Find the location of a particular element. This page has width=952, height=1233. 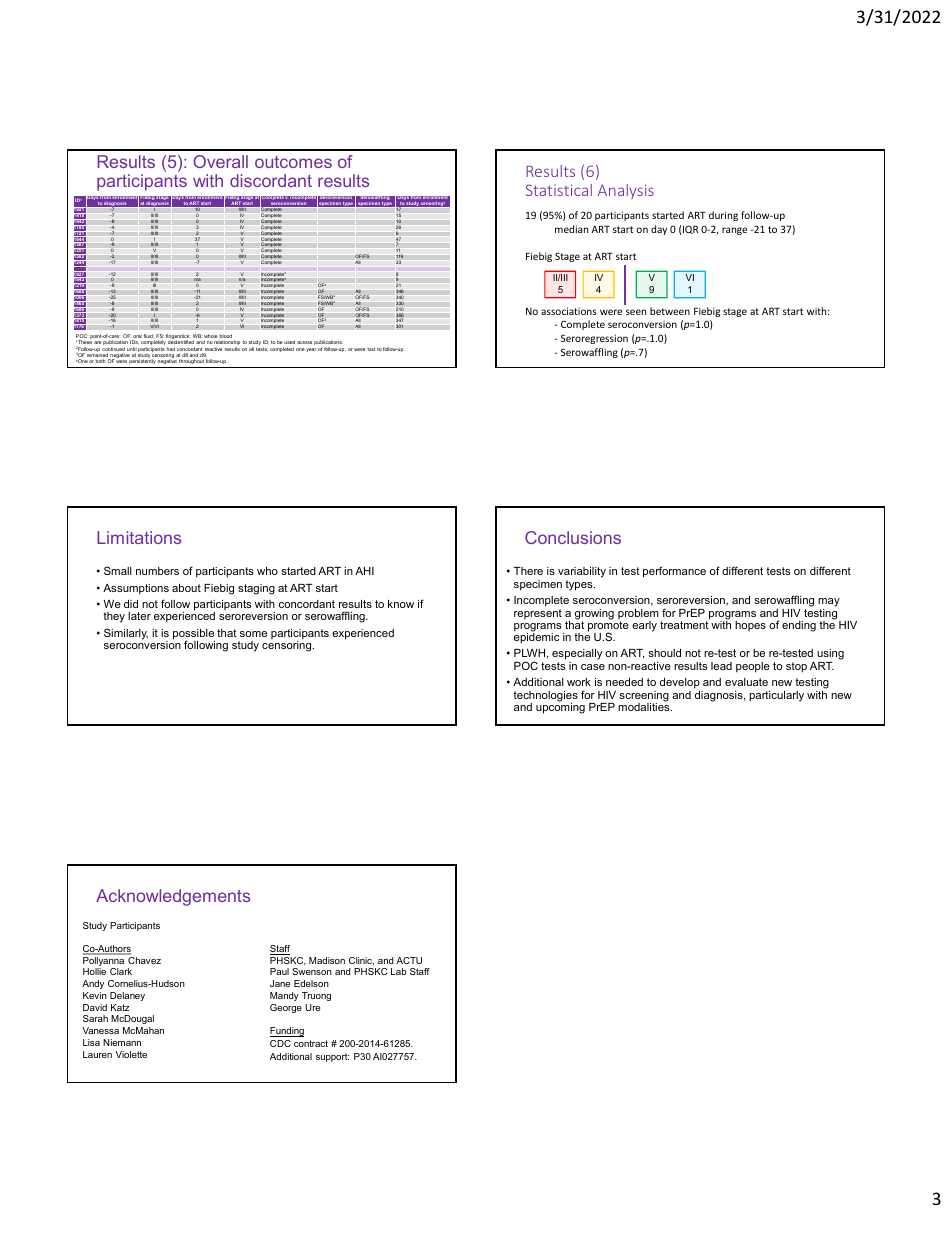

modalities is located at coordinates (645, 706).
